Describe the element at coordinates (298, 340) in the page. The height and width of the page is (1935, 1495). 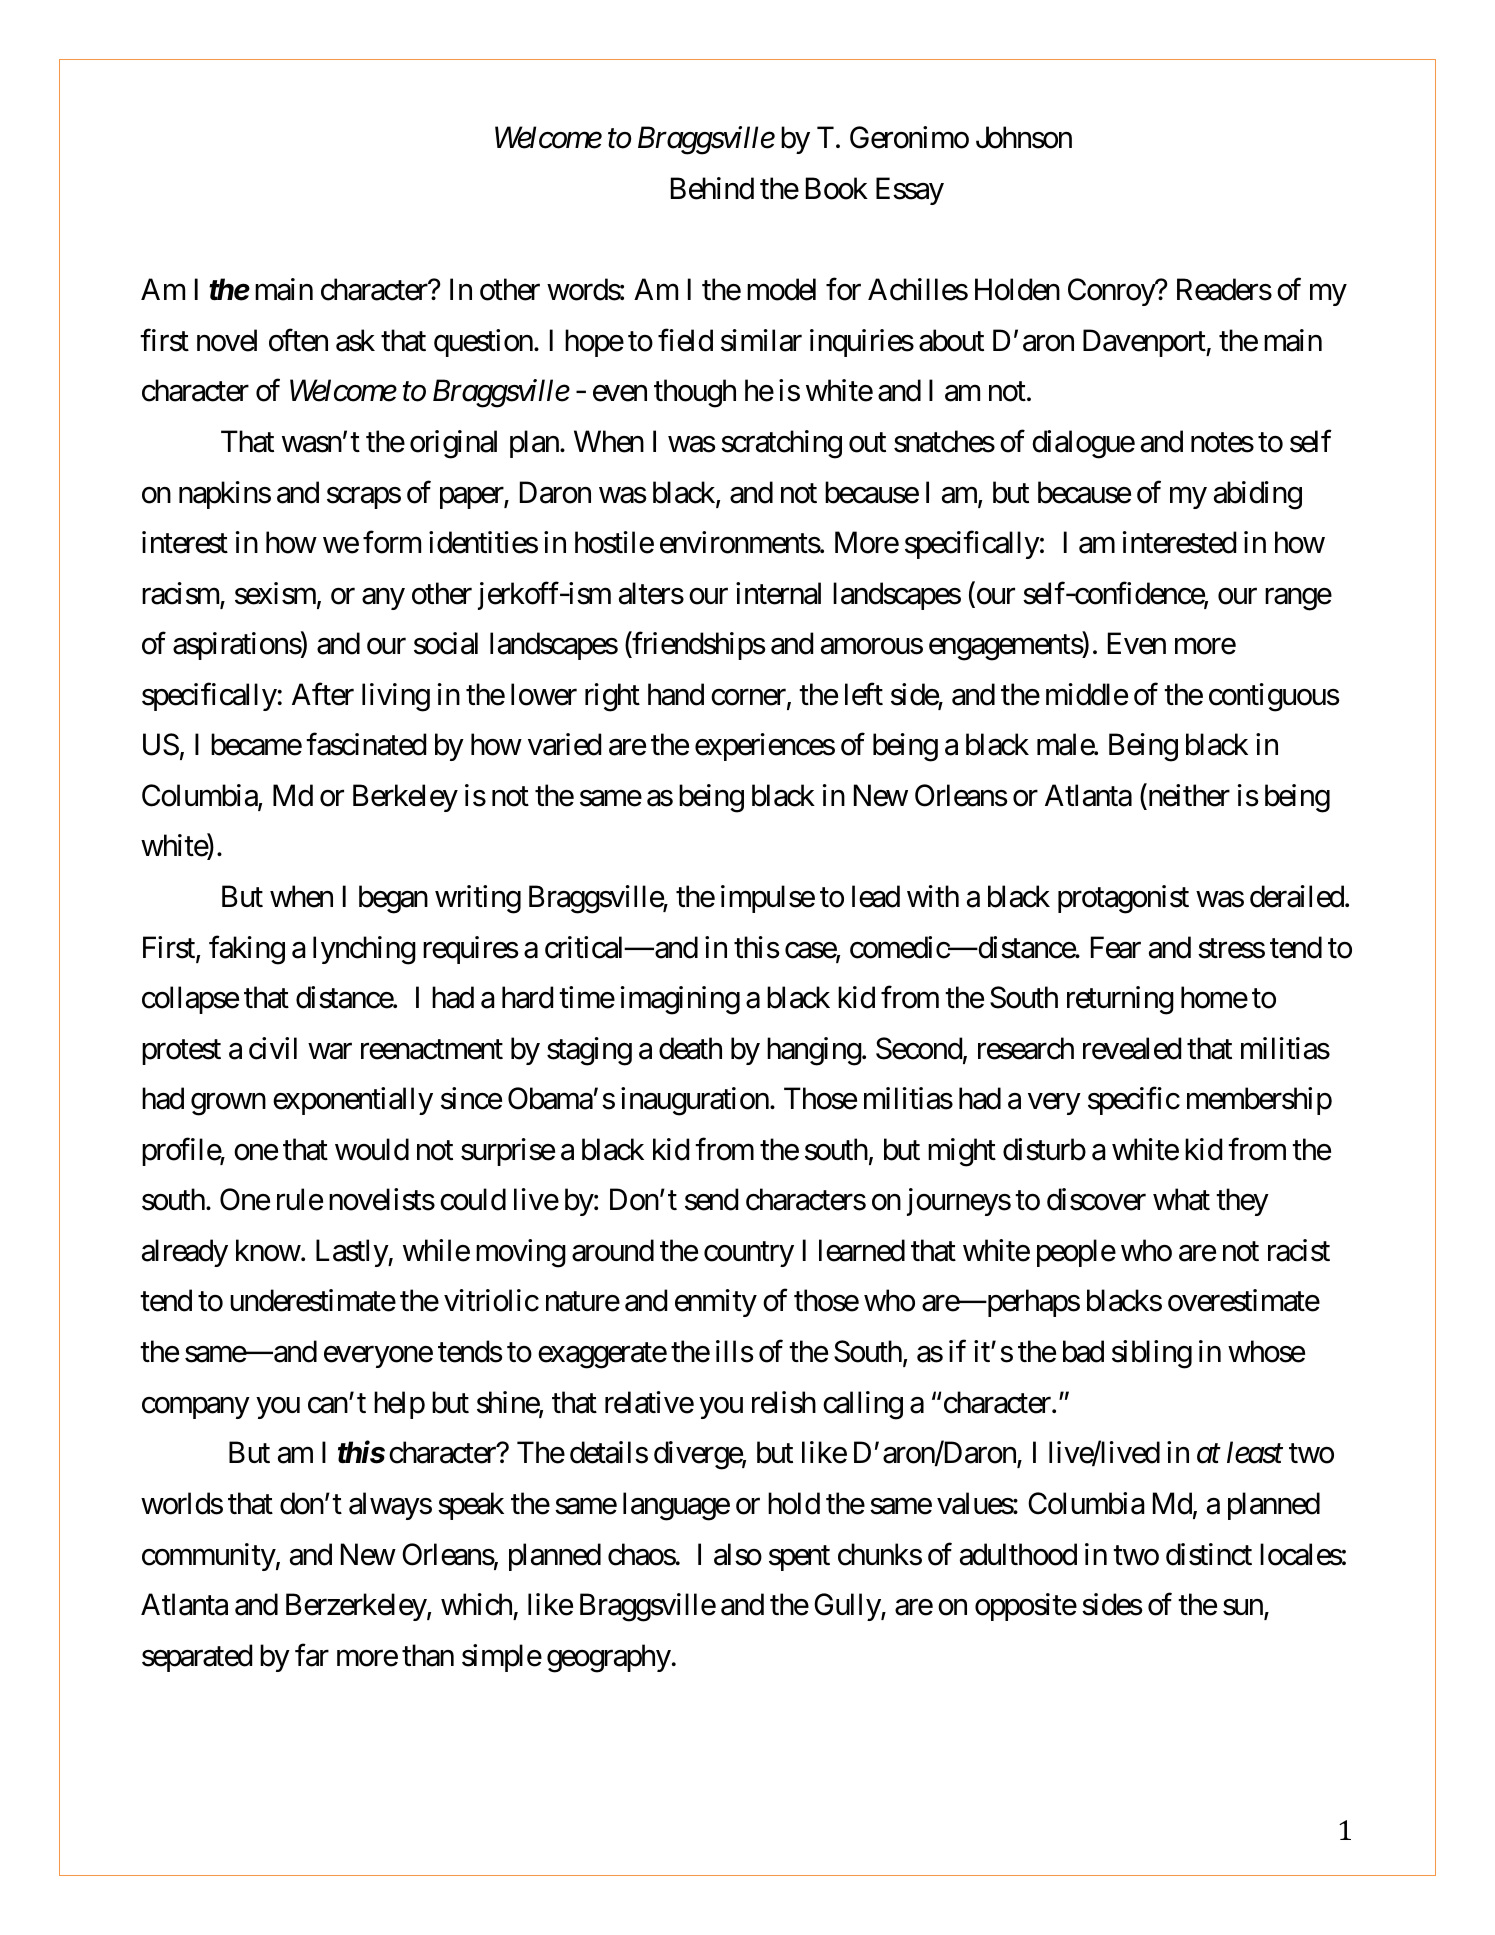
I see `often` at that location.
